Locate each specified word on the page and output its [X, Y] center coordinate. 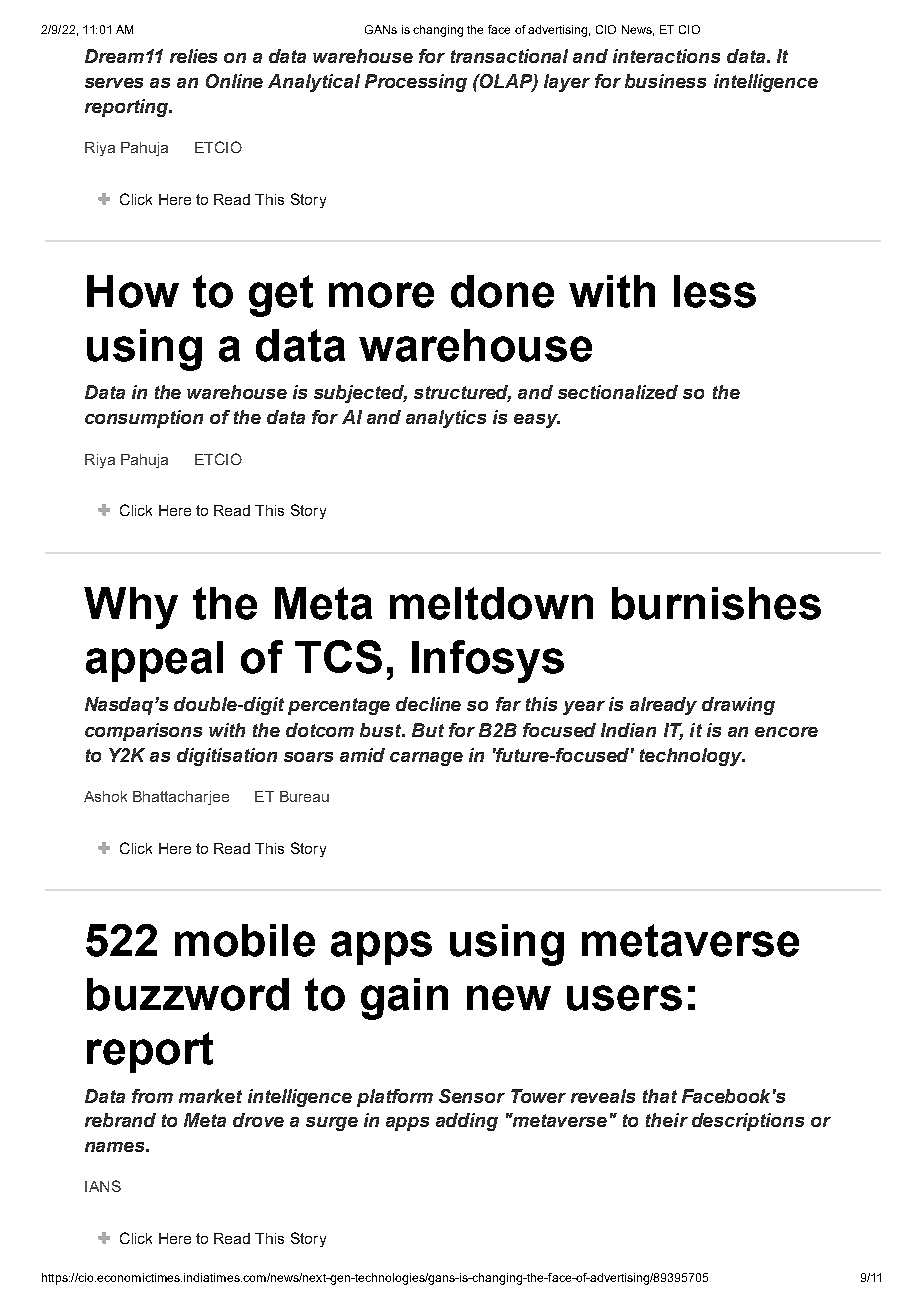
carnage [426, 759]
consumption [144, 419]
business [665, 81]
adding [467, 1122]
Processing [416, 83]
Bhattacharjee [181, 798]
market [210, 1096]
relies [193, 56]
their [667, 1120]
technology [692, 757]
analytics [446, 419]
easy [537, 421]
